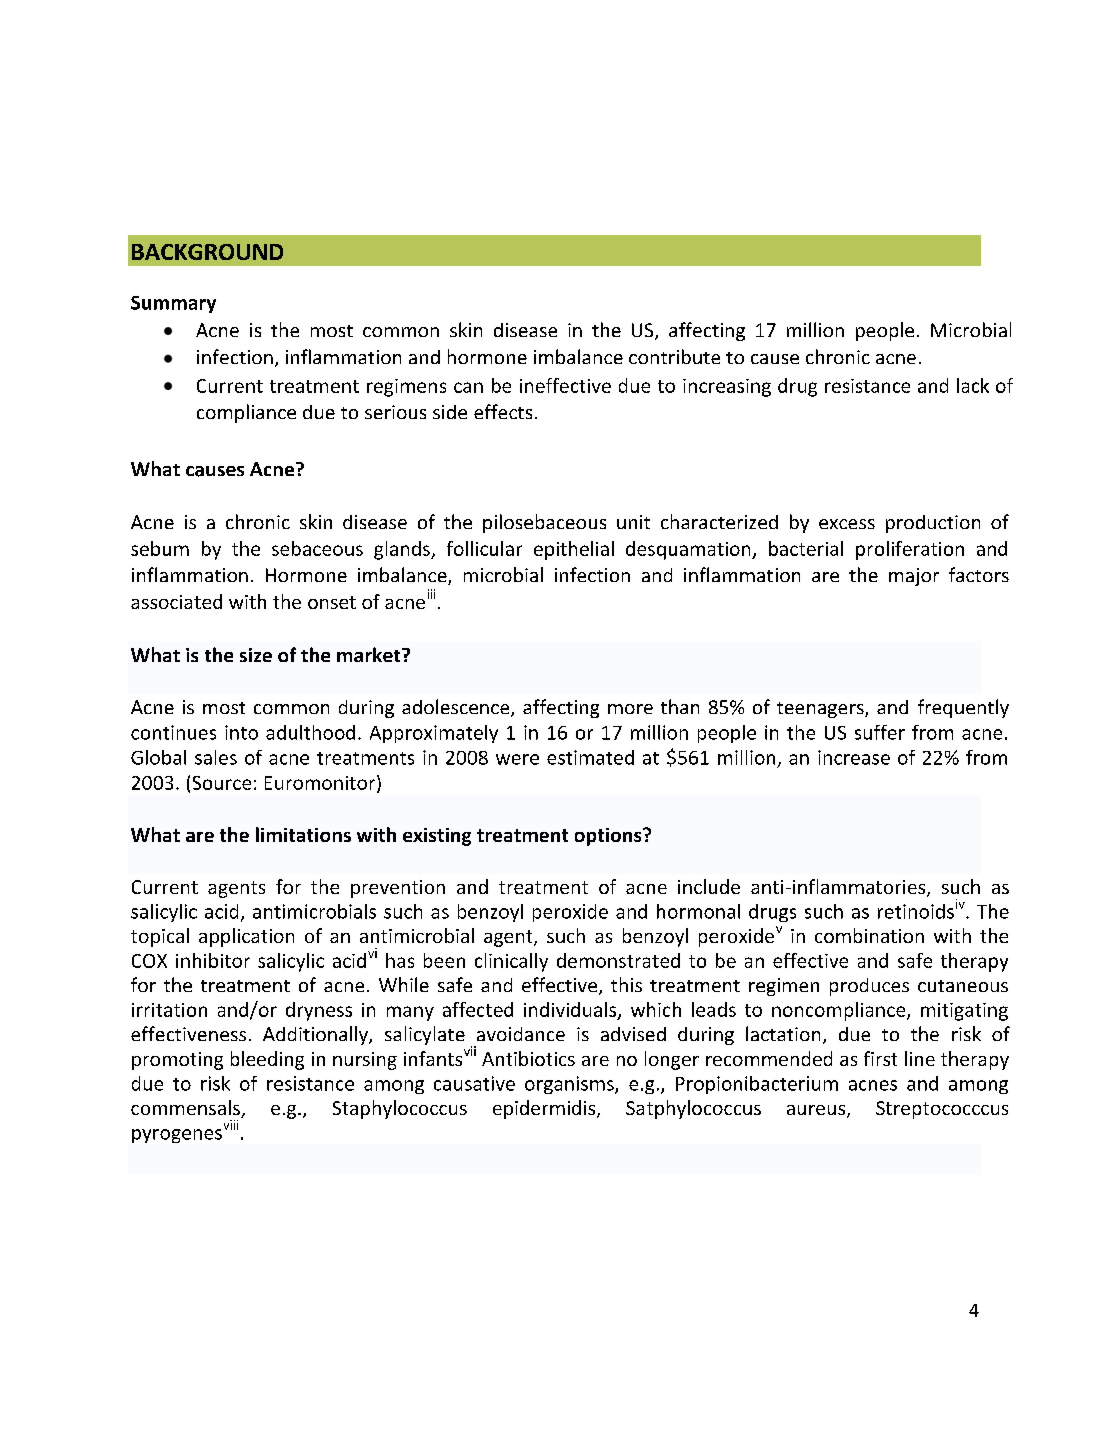 Image resolution: width=1109 pixels, height=1435 pixels. I want to click on organisms, so click(570, 1085).
